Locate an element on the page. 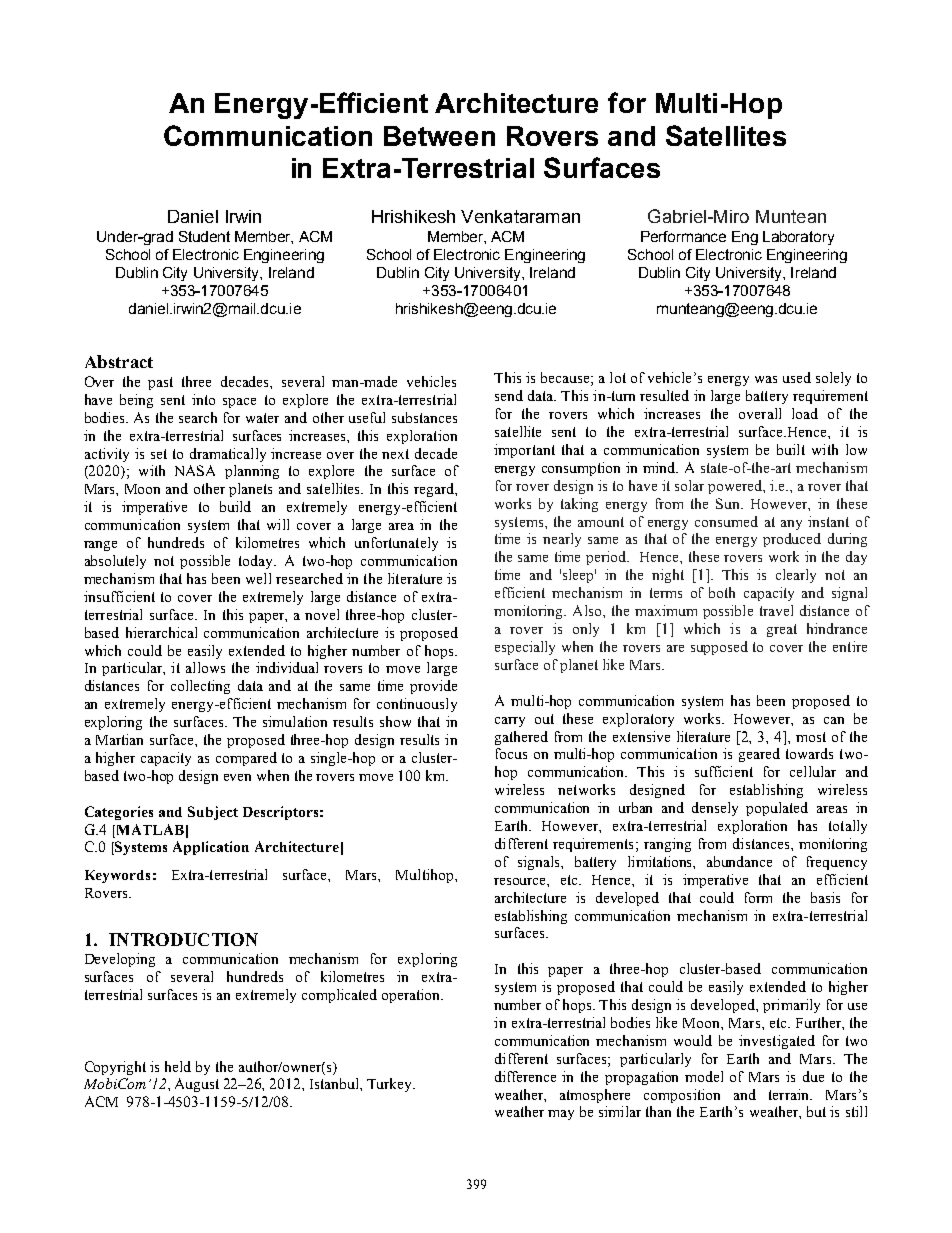 The width and height of the page is (952, 1233). basis is located at coordinates (825, 897).
